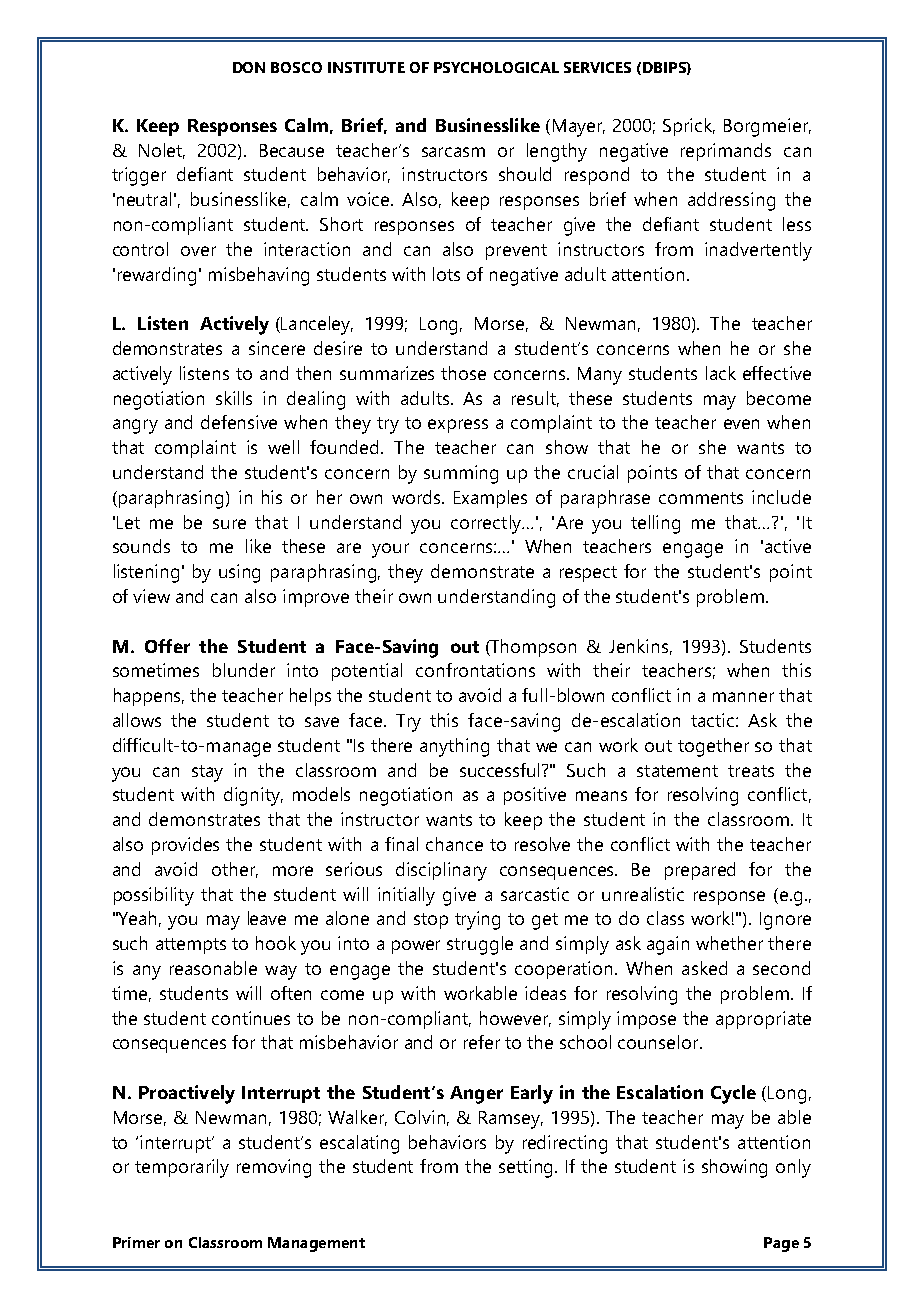 This page has height=1308, width=924. I want to click on chance, so click(454, 844).
